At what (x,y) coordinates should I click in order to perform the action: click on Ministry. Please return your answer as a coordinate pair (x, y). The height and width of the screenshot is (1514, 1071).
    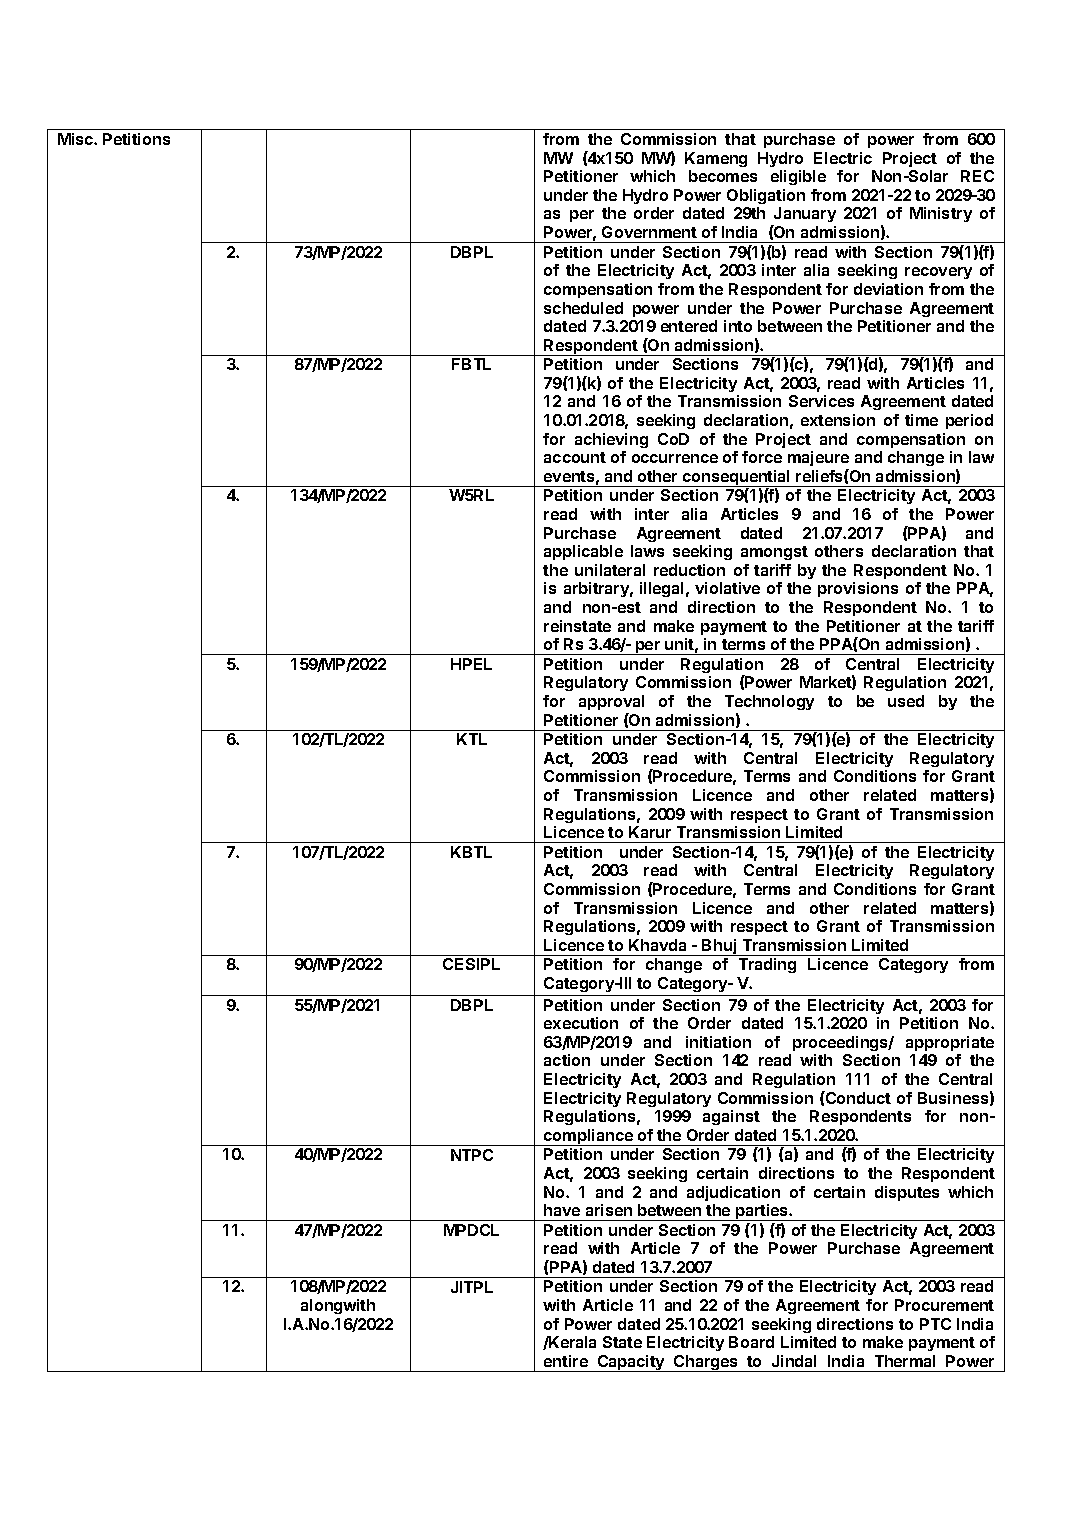
    Looking at the image, I should click on (941, 214).
